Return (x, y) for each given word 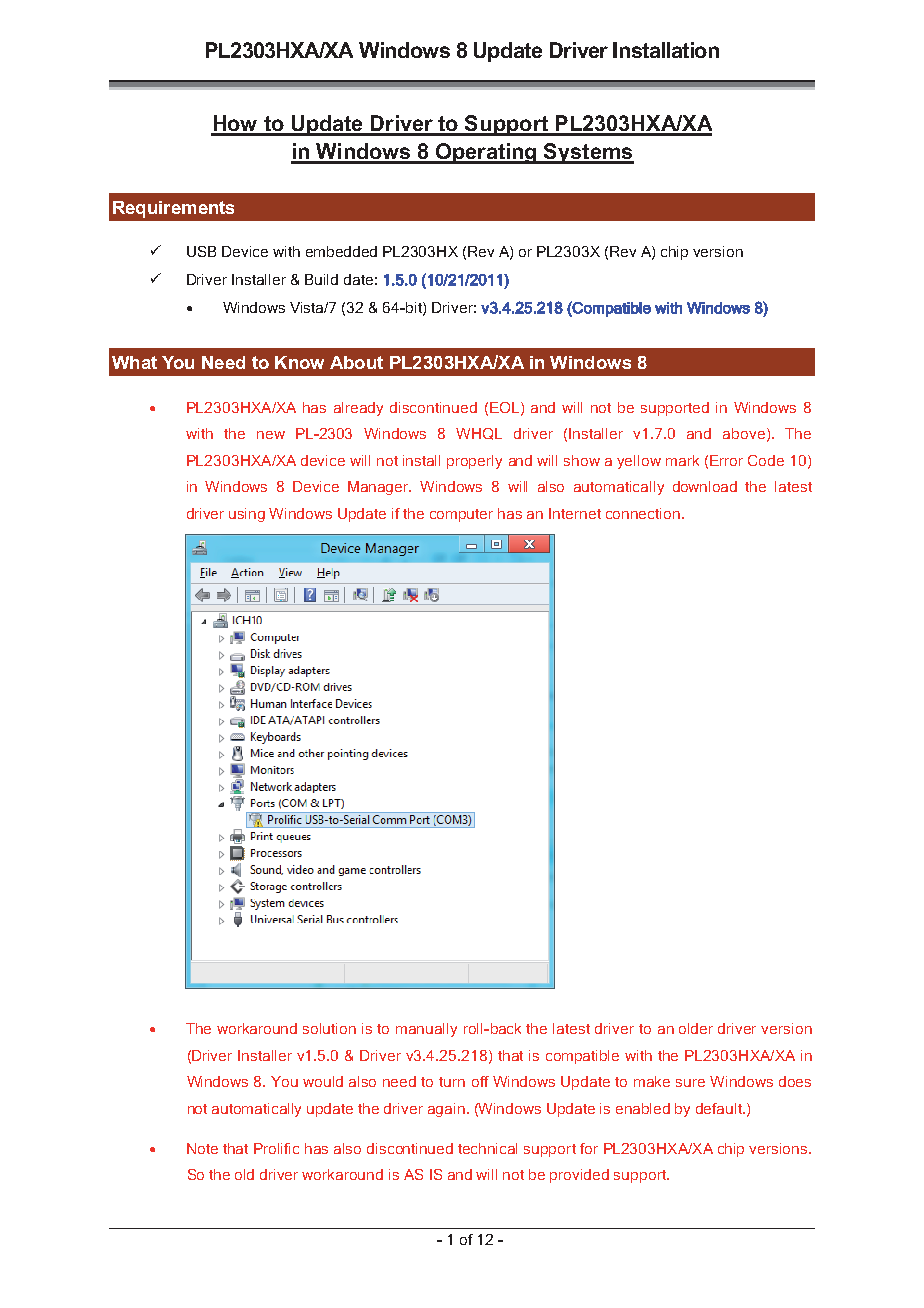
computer (461, 515)
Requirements (173, 209)
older (696, 1028)
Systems (588, 153)
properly (474, 462)
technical (487, 1148)
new (271, 435)
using (247, 515)
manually (426, 1030)
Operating (486, 153)
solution (329, 1028)
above (744, 433)
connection (643, 513)
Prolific (276, 1148)
